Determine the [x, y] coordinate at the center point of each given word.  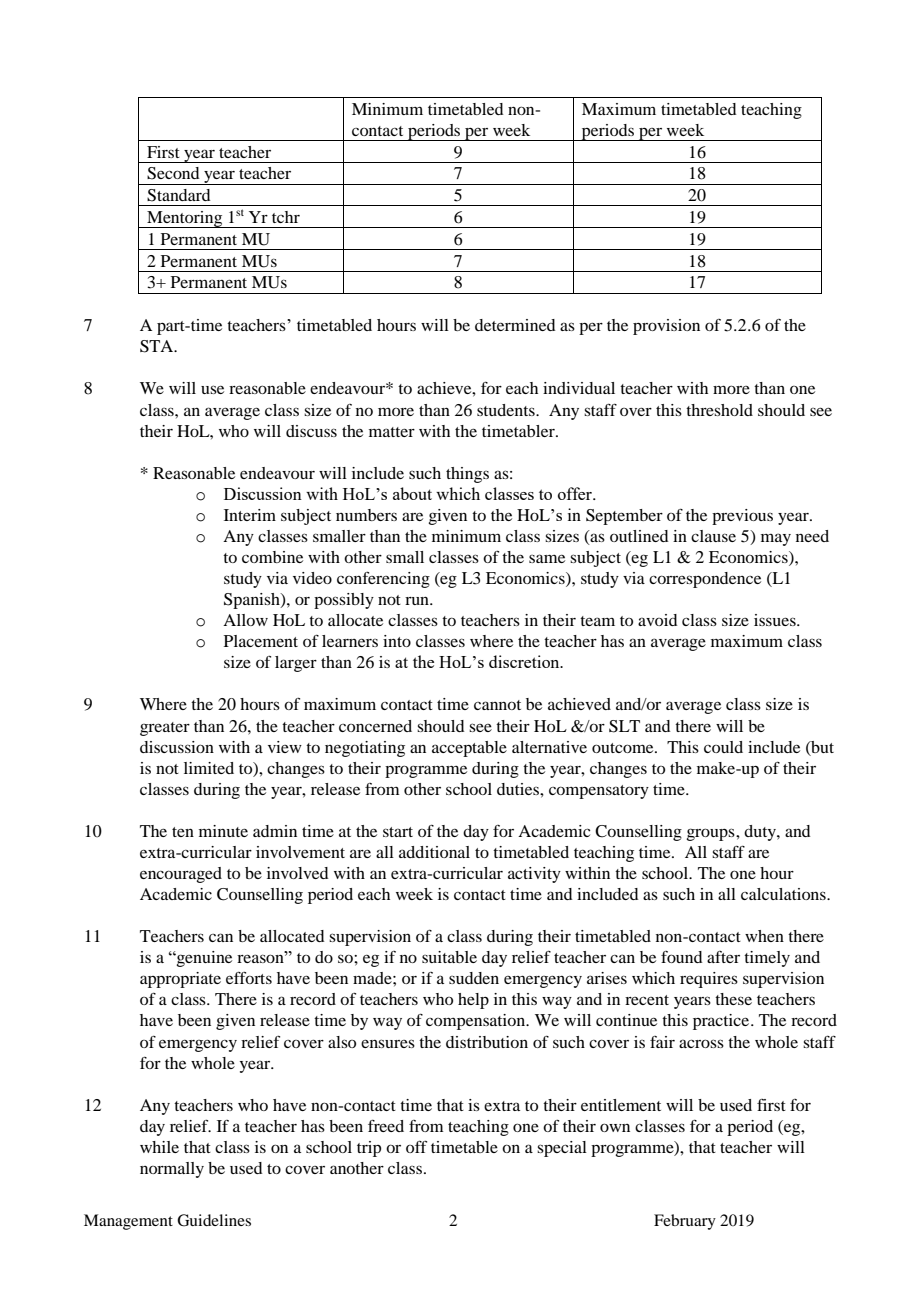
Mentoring [185, 219]
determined [515, 325]
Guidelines [214, 1220]
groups [711, 834]
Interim [250, 515]
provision [666, 327]
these [733, 999]
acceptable [469, 749]
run [418, 600]
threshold [719, 410]
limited [209, 768]
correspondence [705, 580]
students [507, 410]
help [473, 1001]
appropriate [180, 980]
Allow [245, 620]
